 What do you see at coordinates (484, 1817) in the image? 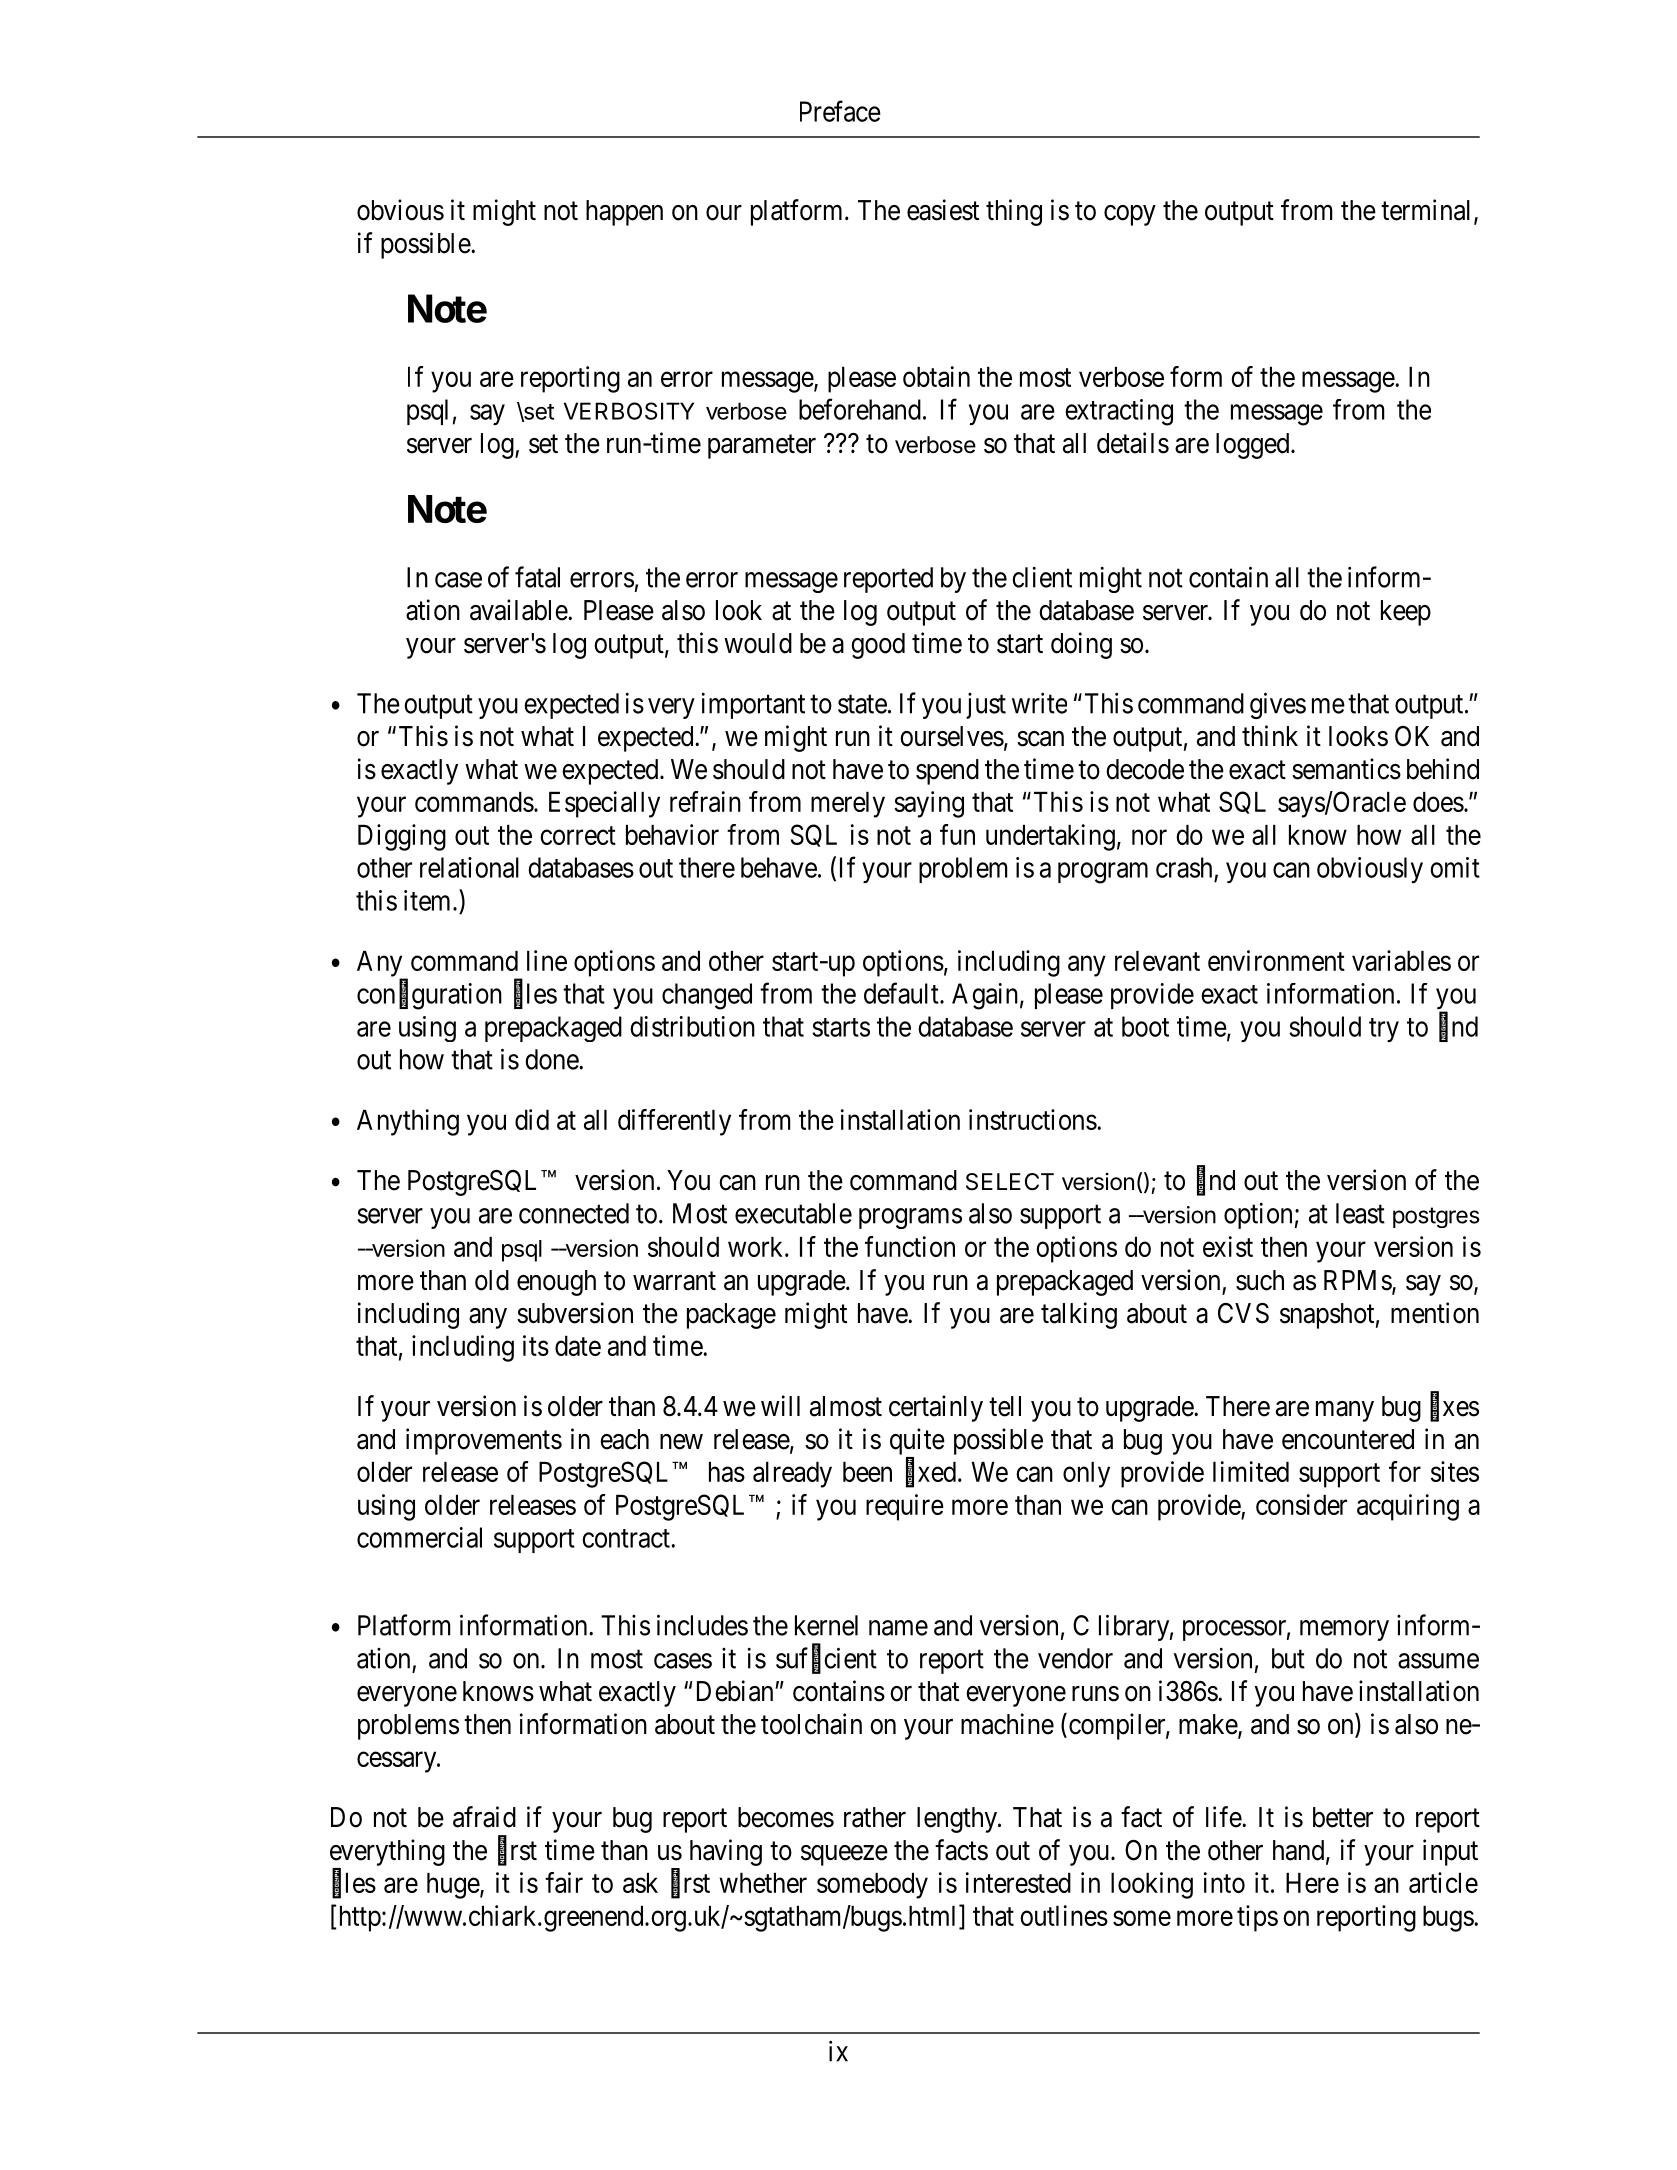
I see `afraid` at bounding box center [484, 1817].
